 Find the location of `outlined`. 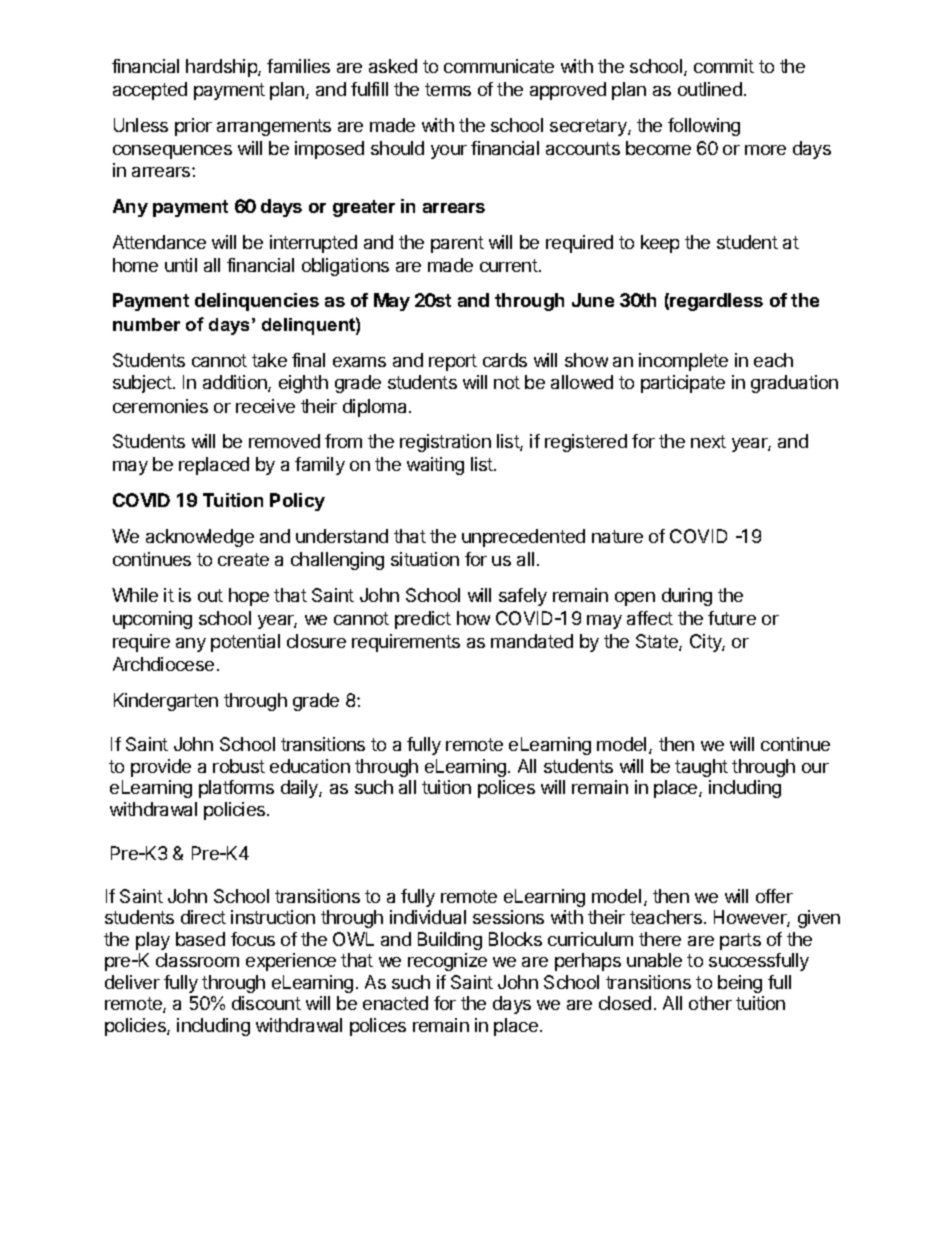

outlined is located at coordinates (710, 89).
